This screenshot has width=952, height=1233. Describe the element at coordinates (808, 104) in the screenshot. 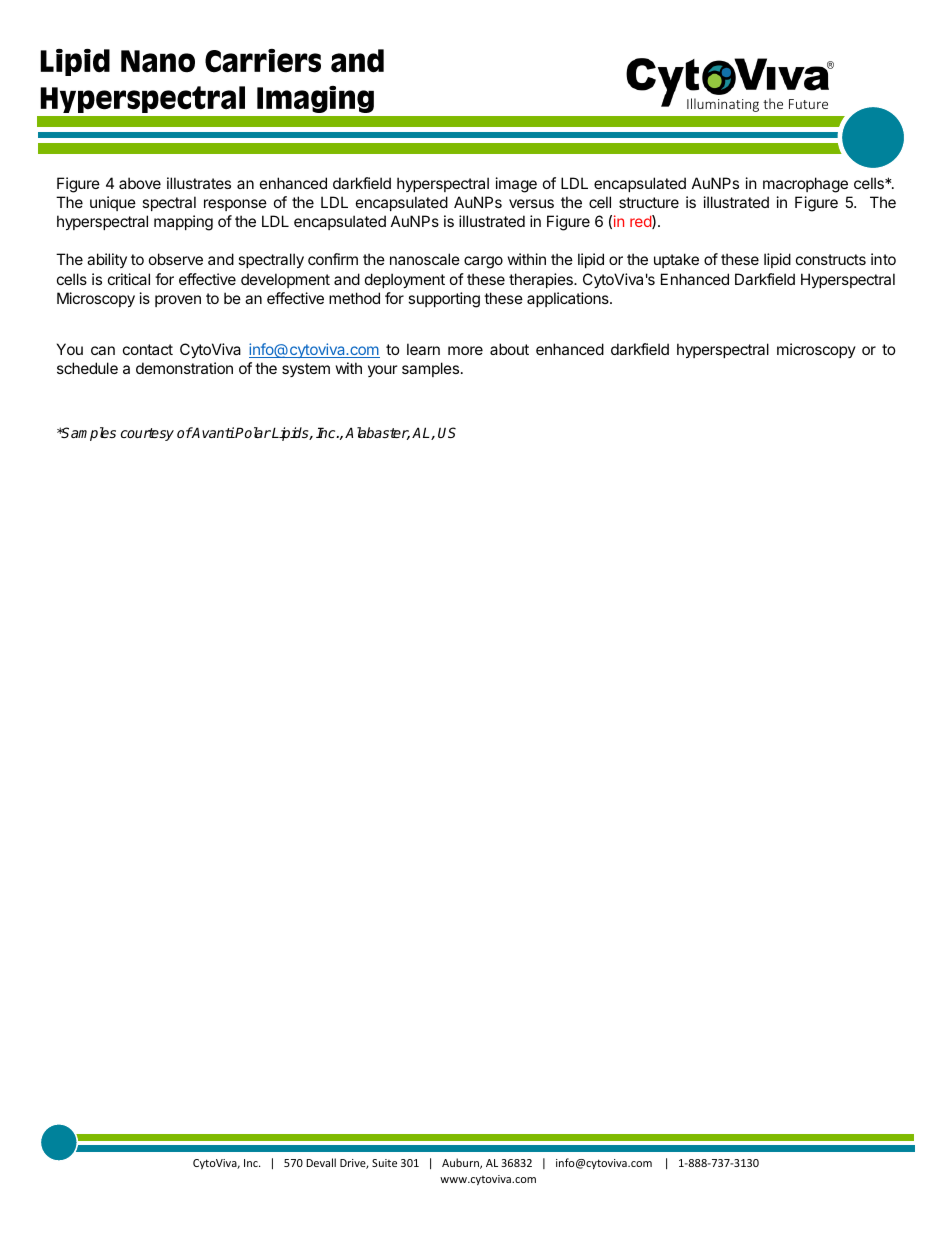

I see `Future` at that location.
